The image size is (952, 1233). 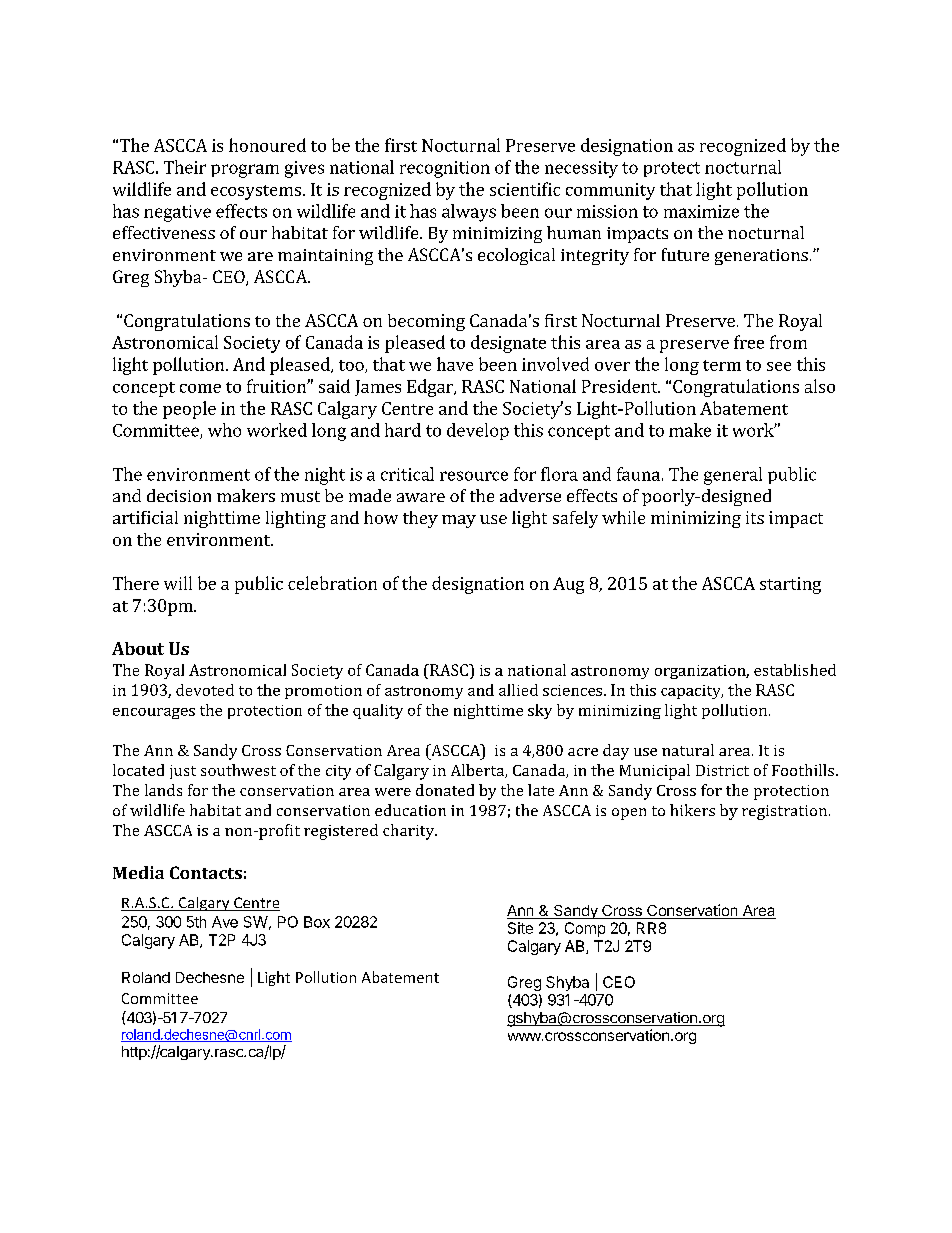 I want to click on donated, so click(x=445, y=790).
